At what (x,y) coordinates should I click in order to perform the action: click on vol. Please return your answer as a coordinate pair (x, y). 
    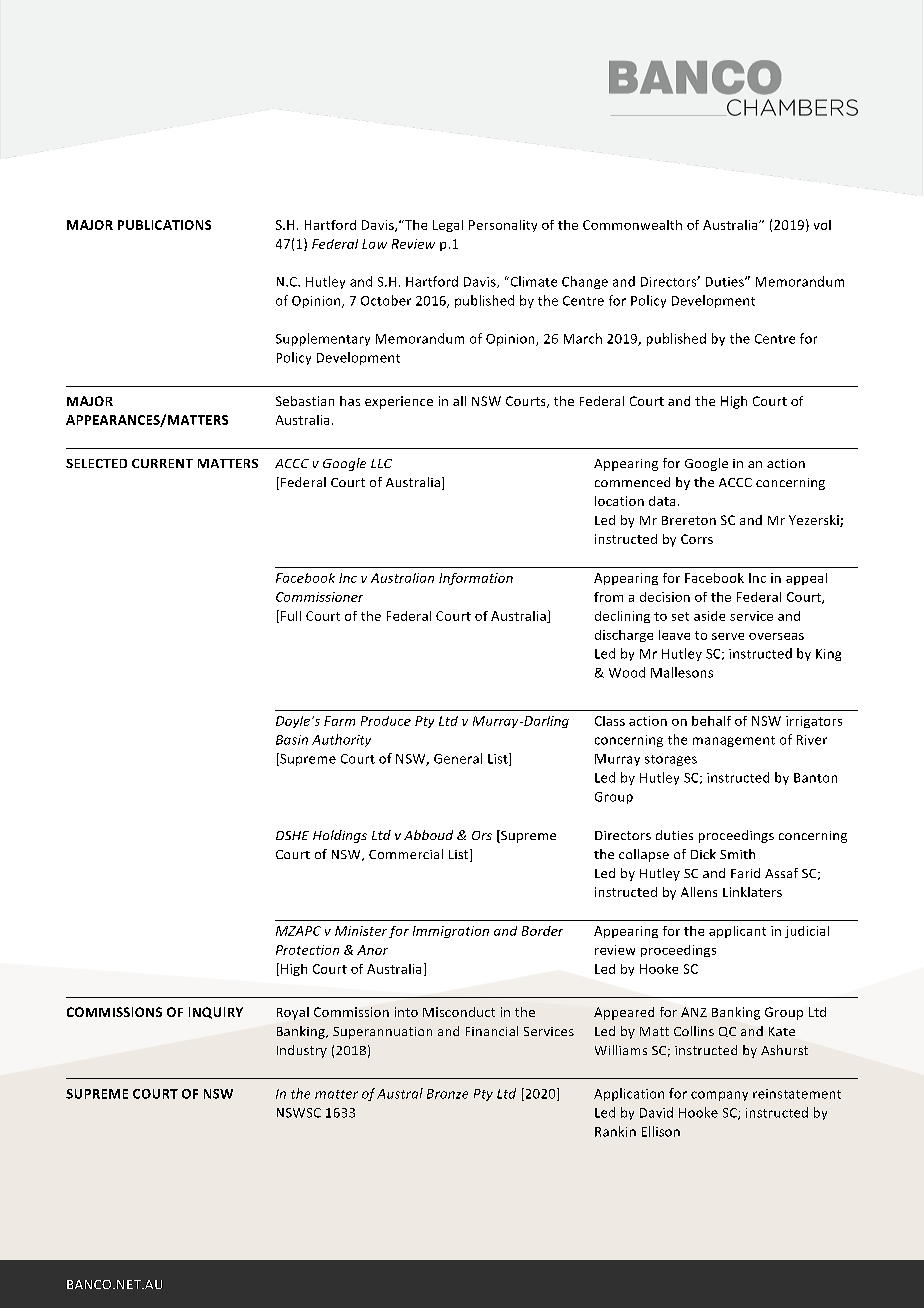
    Looking at the image, I should click on (822, 225).
